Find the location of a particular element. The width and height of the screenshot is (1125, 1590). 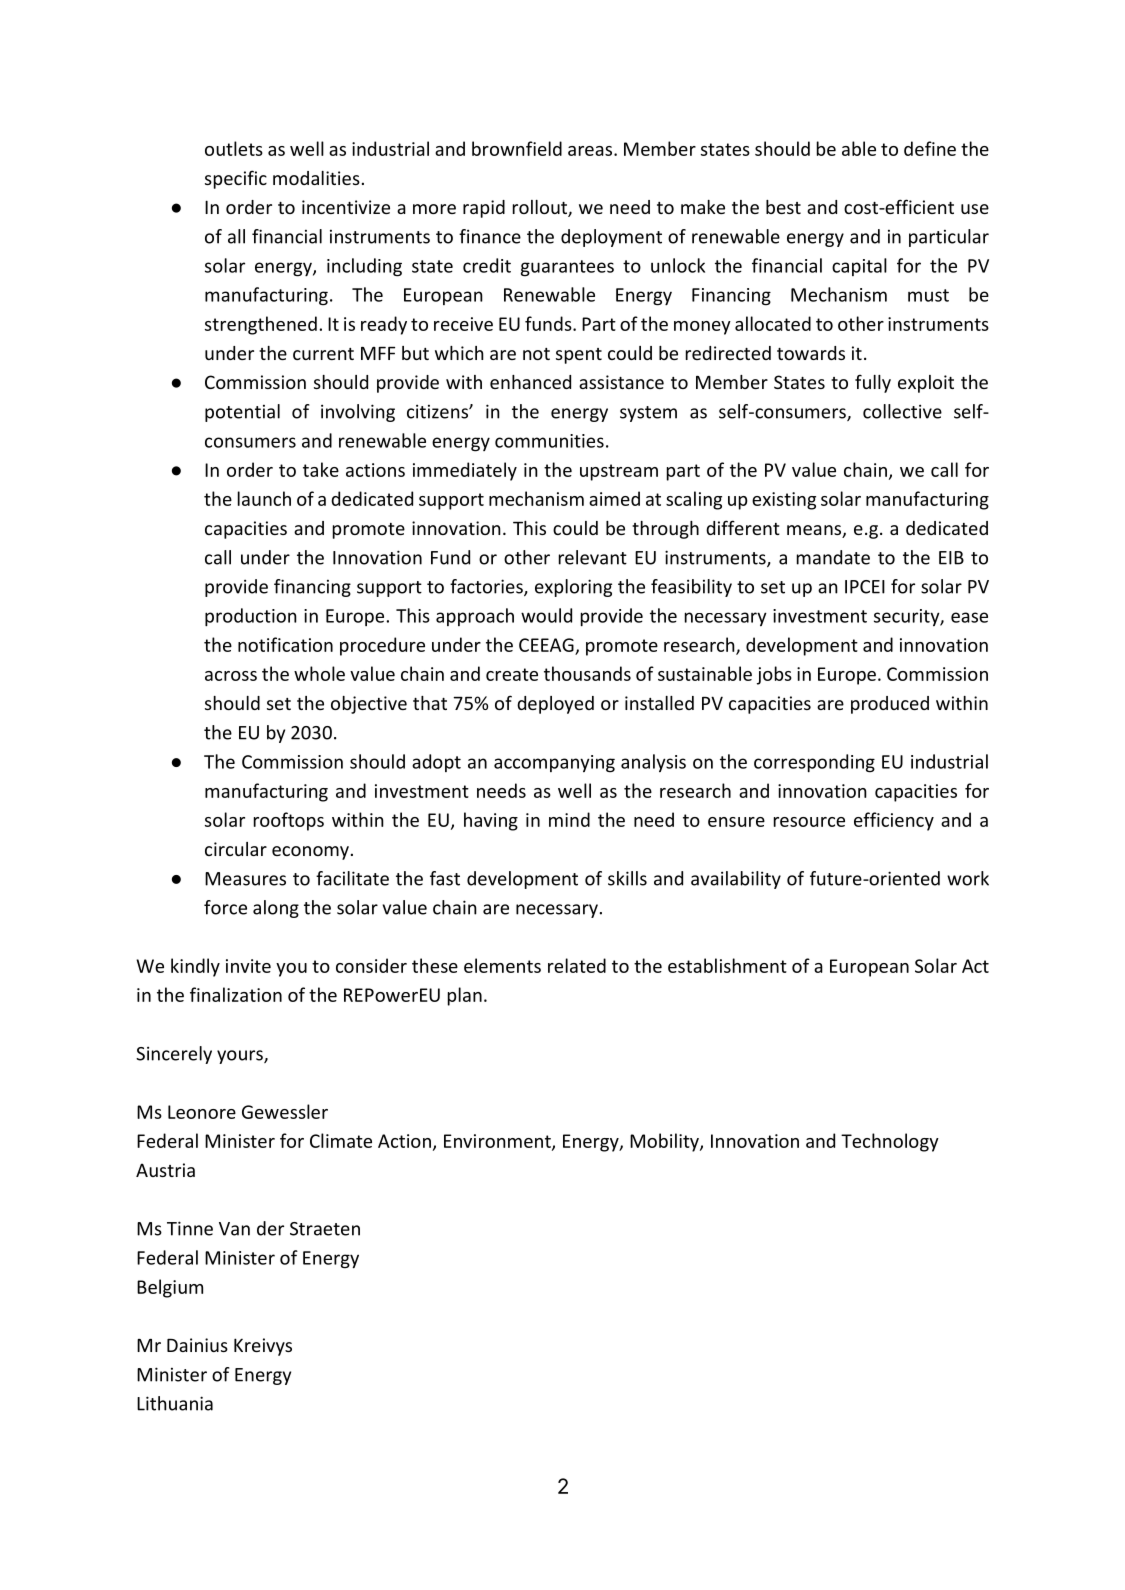

specific is located at coordinates (236, 179).
